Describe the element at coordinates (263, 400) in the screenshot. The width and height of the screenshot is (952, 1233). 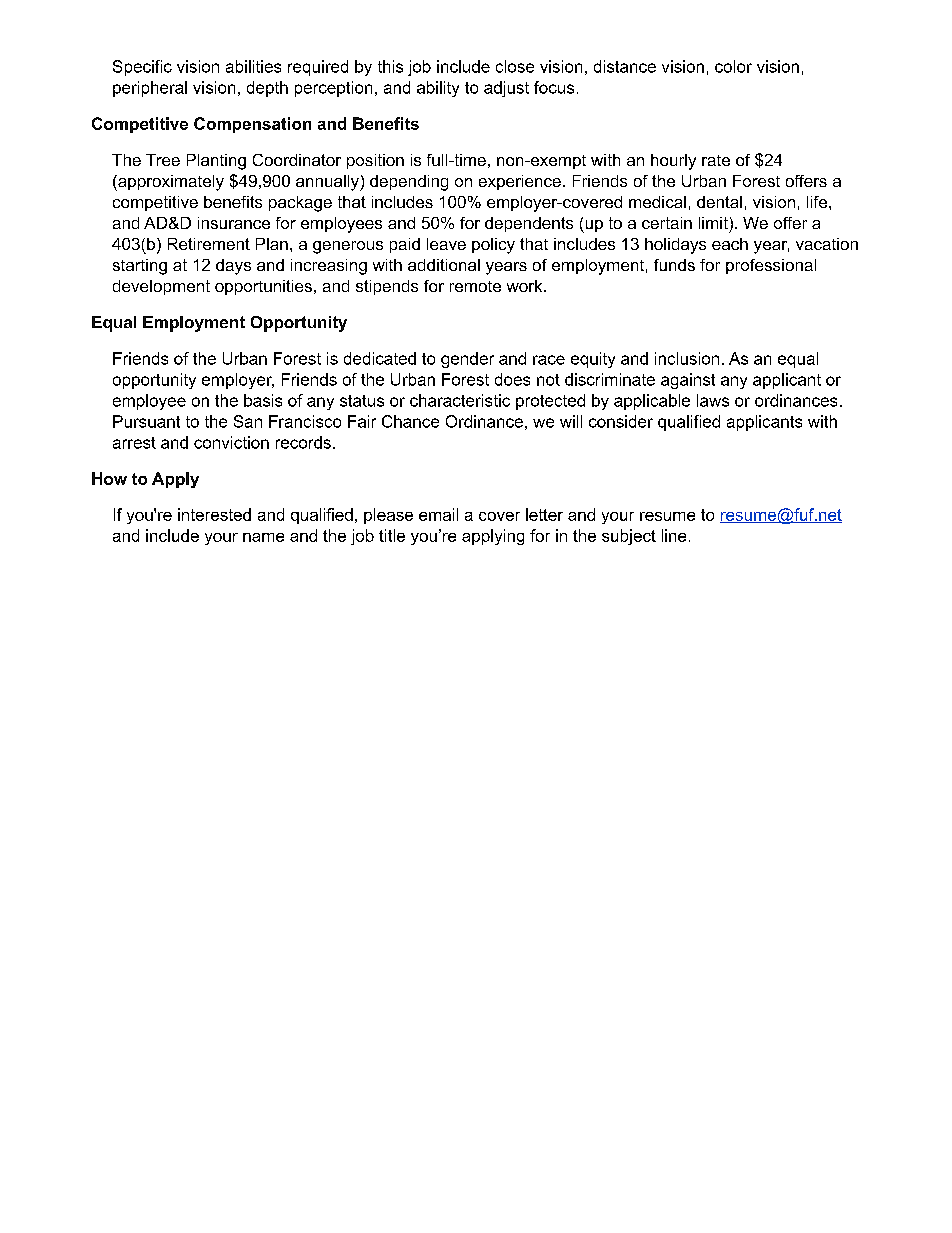
I see `basis` at that location.
